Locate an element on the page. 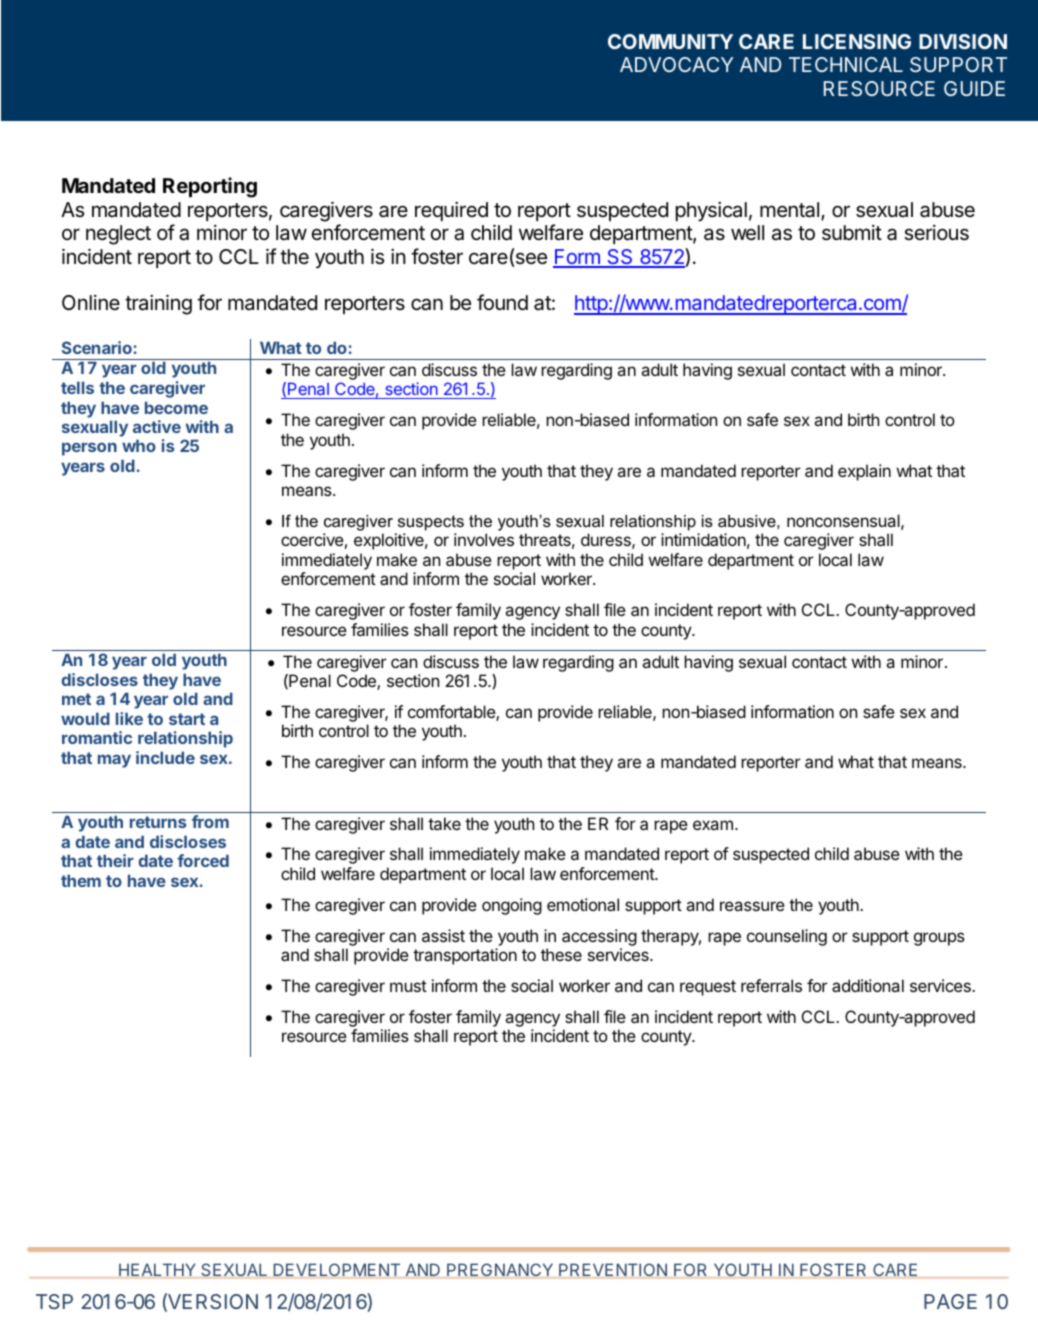  additional is located at coordinates (868, 985).
